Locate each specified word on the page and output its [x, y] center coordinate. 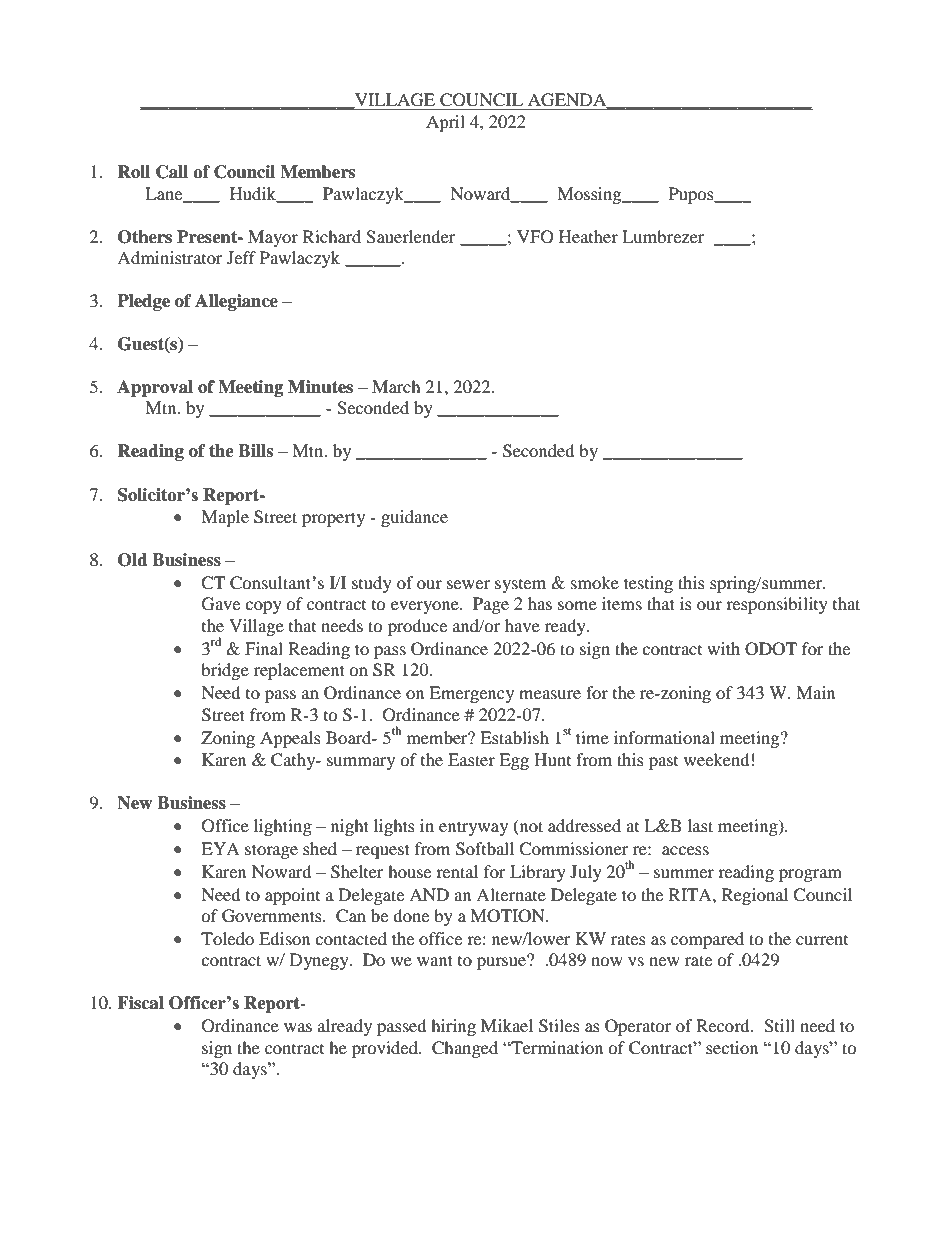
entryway [473, 828]
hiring [453, 1027]
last [700, 825]
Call [172, 172]
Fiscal [140, 1003]
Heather [588, 236]
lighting [283, 827]
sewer [468, 584]
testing [648, 584]
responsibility [777, 605]
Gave [221, 604]
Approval [155, 388]
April [445, 123]
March [396, 386]
